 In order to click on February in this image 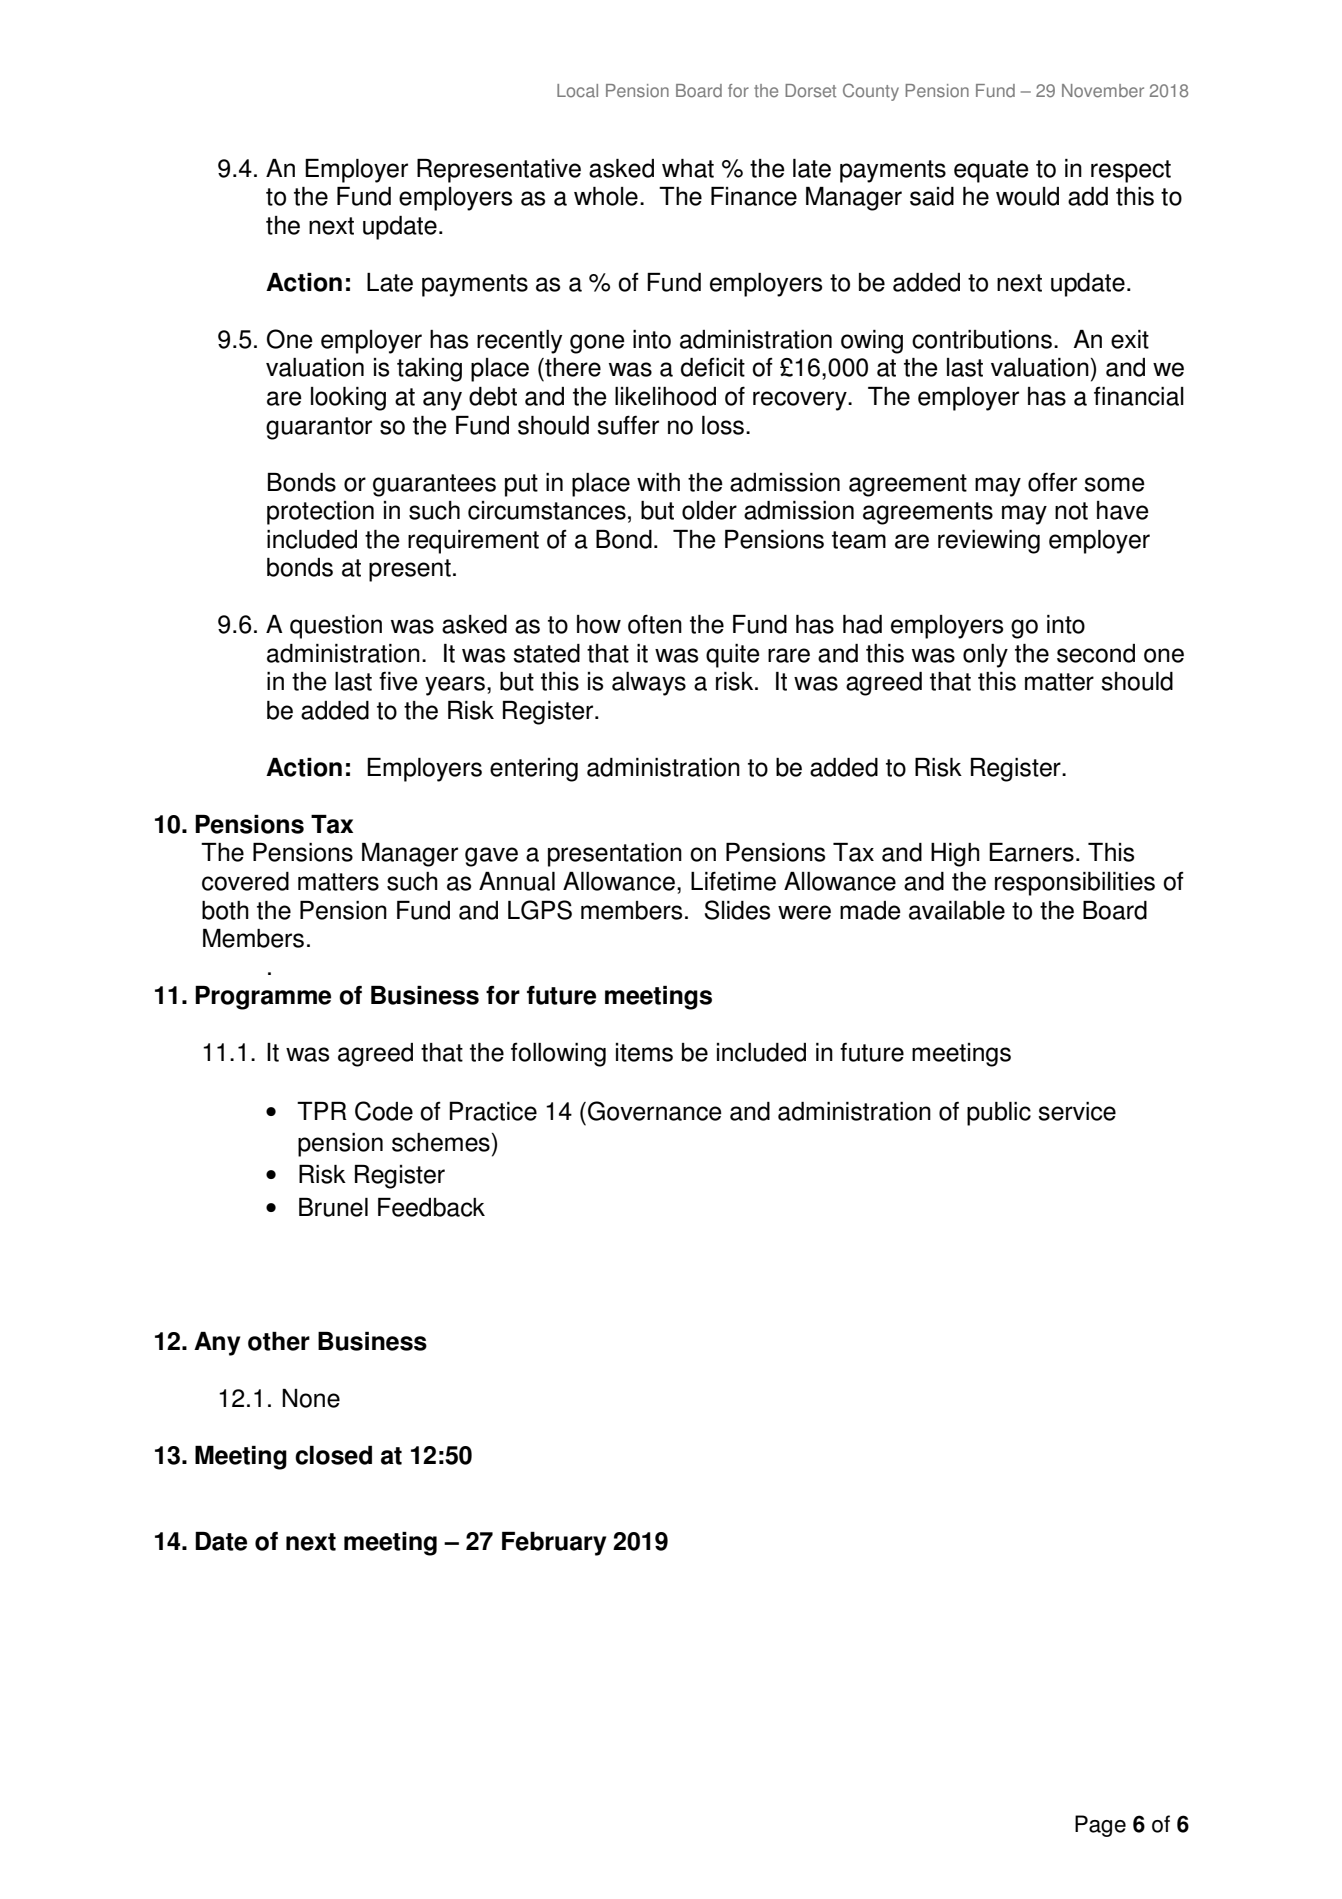, I will do `click(554, 1544)`.
